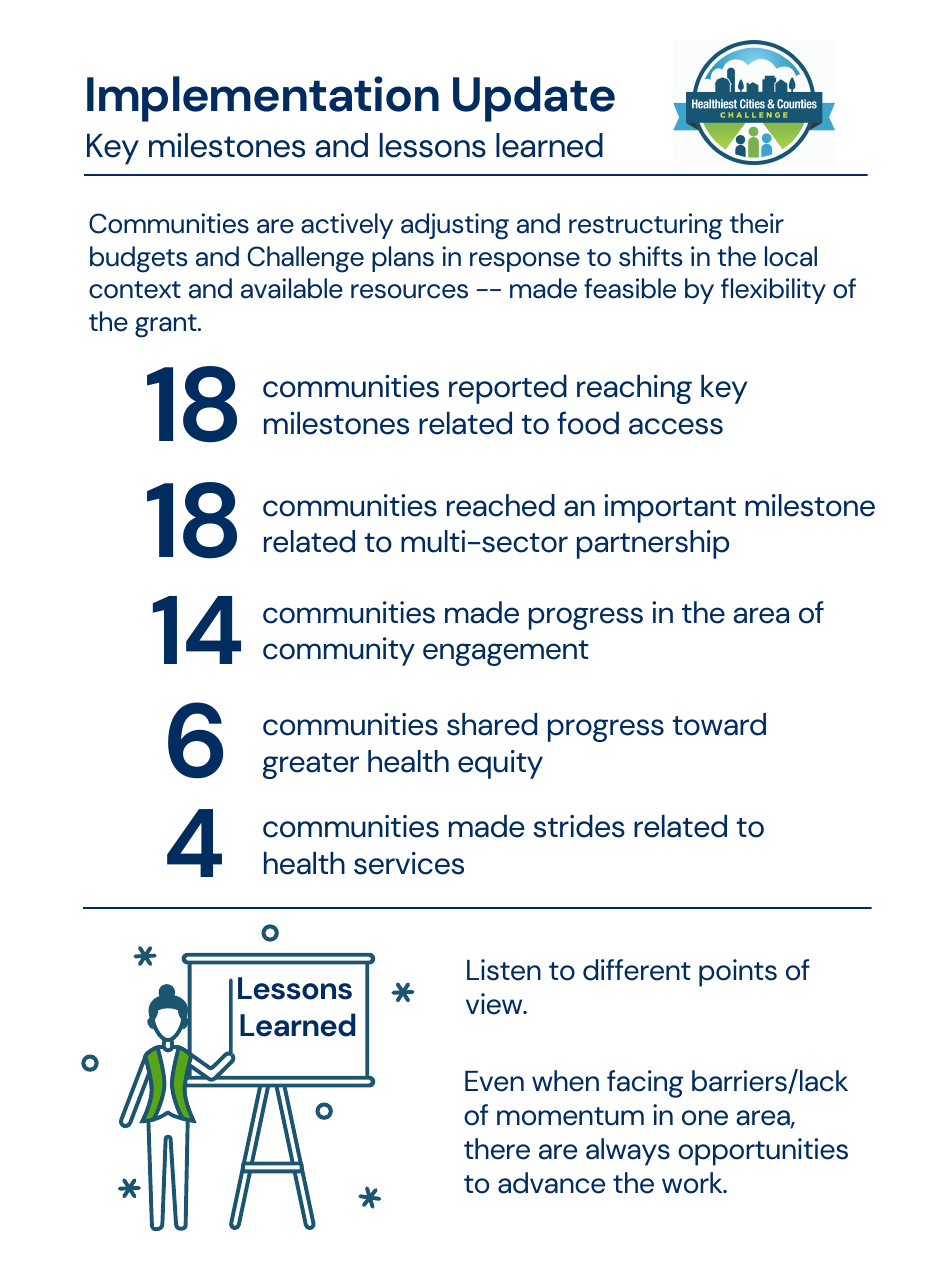  I want to click on Update, so click(534, 99).
